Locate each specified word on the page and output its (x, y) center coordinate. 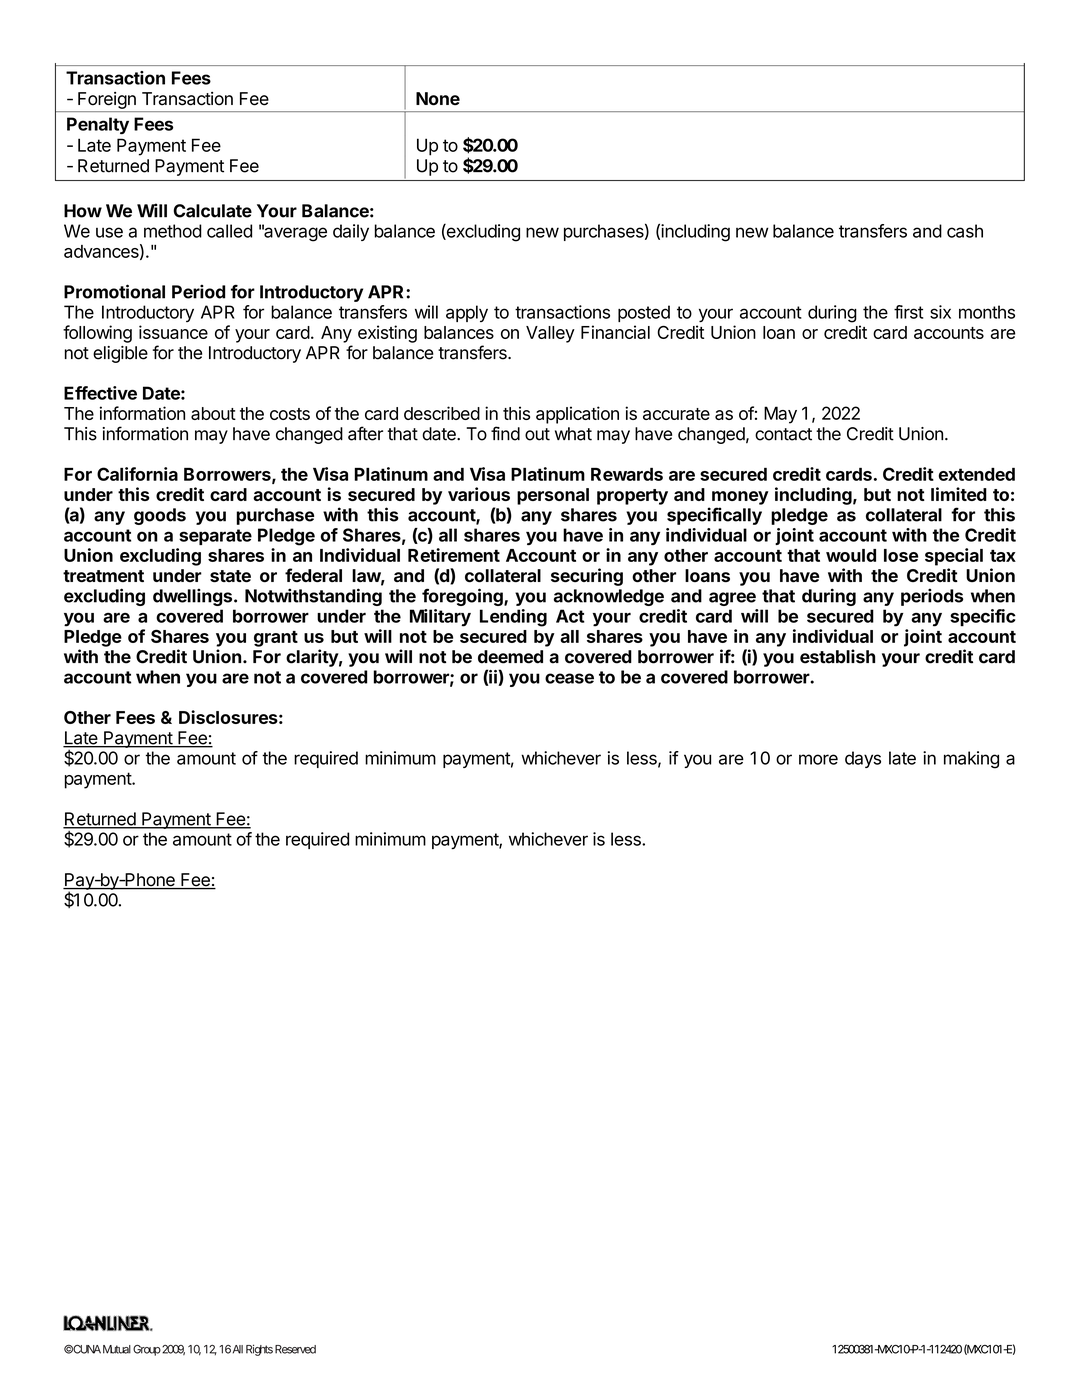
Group (147, 1350)
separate (215, 537)
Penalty (98, 125)
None (438, 99)
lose (901, 555)
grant (276, 639)
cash (965, 231)
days (863, 759)
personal (553, 496)
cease (569, 678)
